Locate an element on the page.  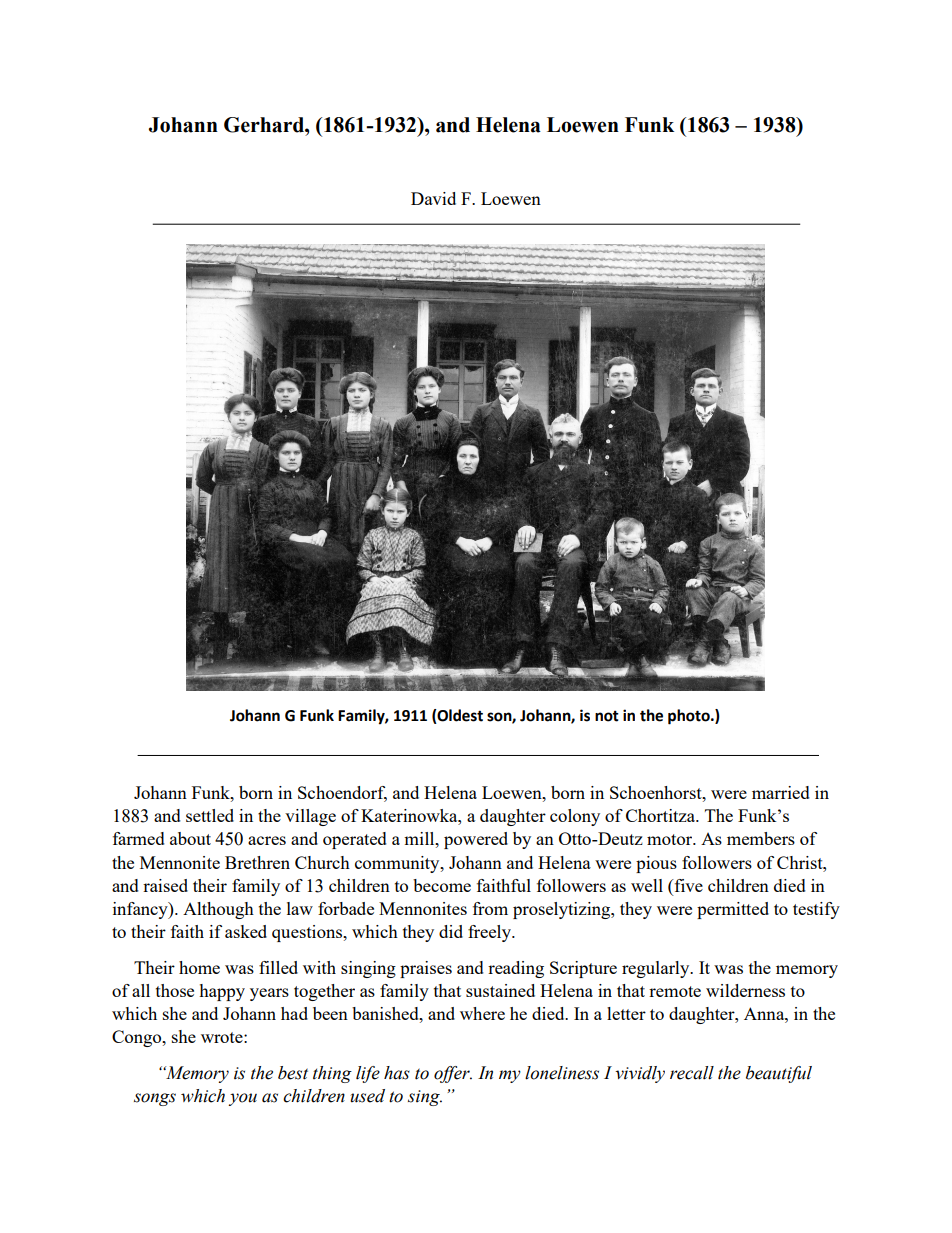
not is located at coordinates (607, 716).
